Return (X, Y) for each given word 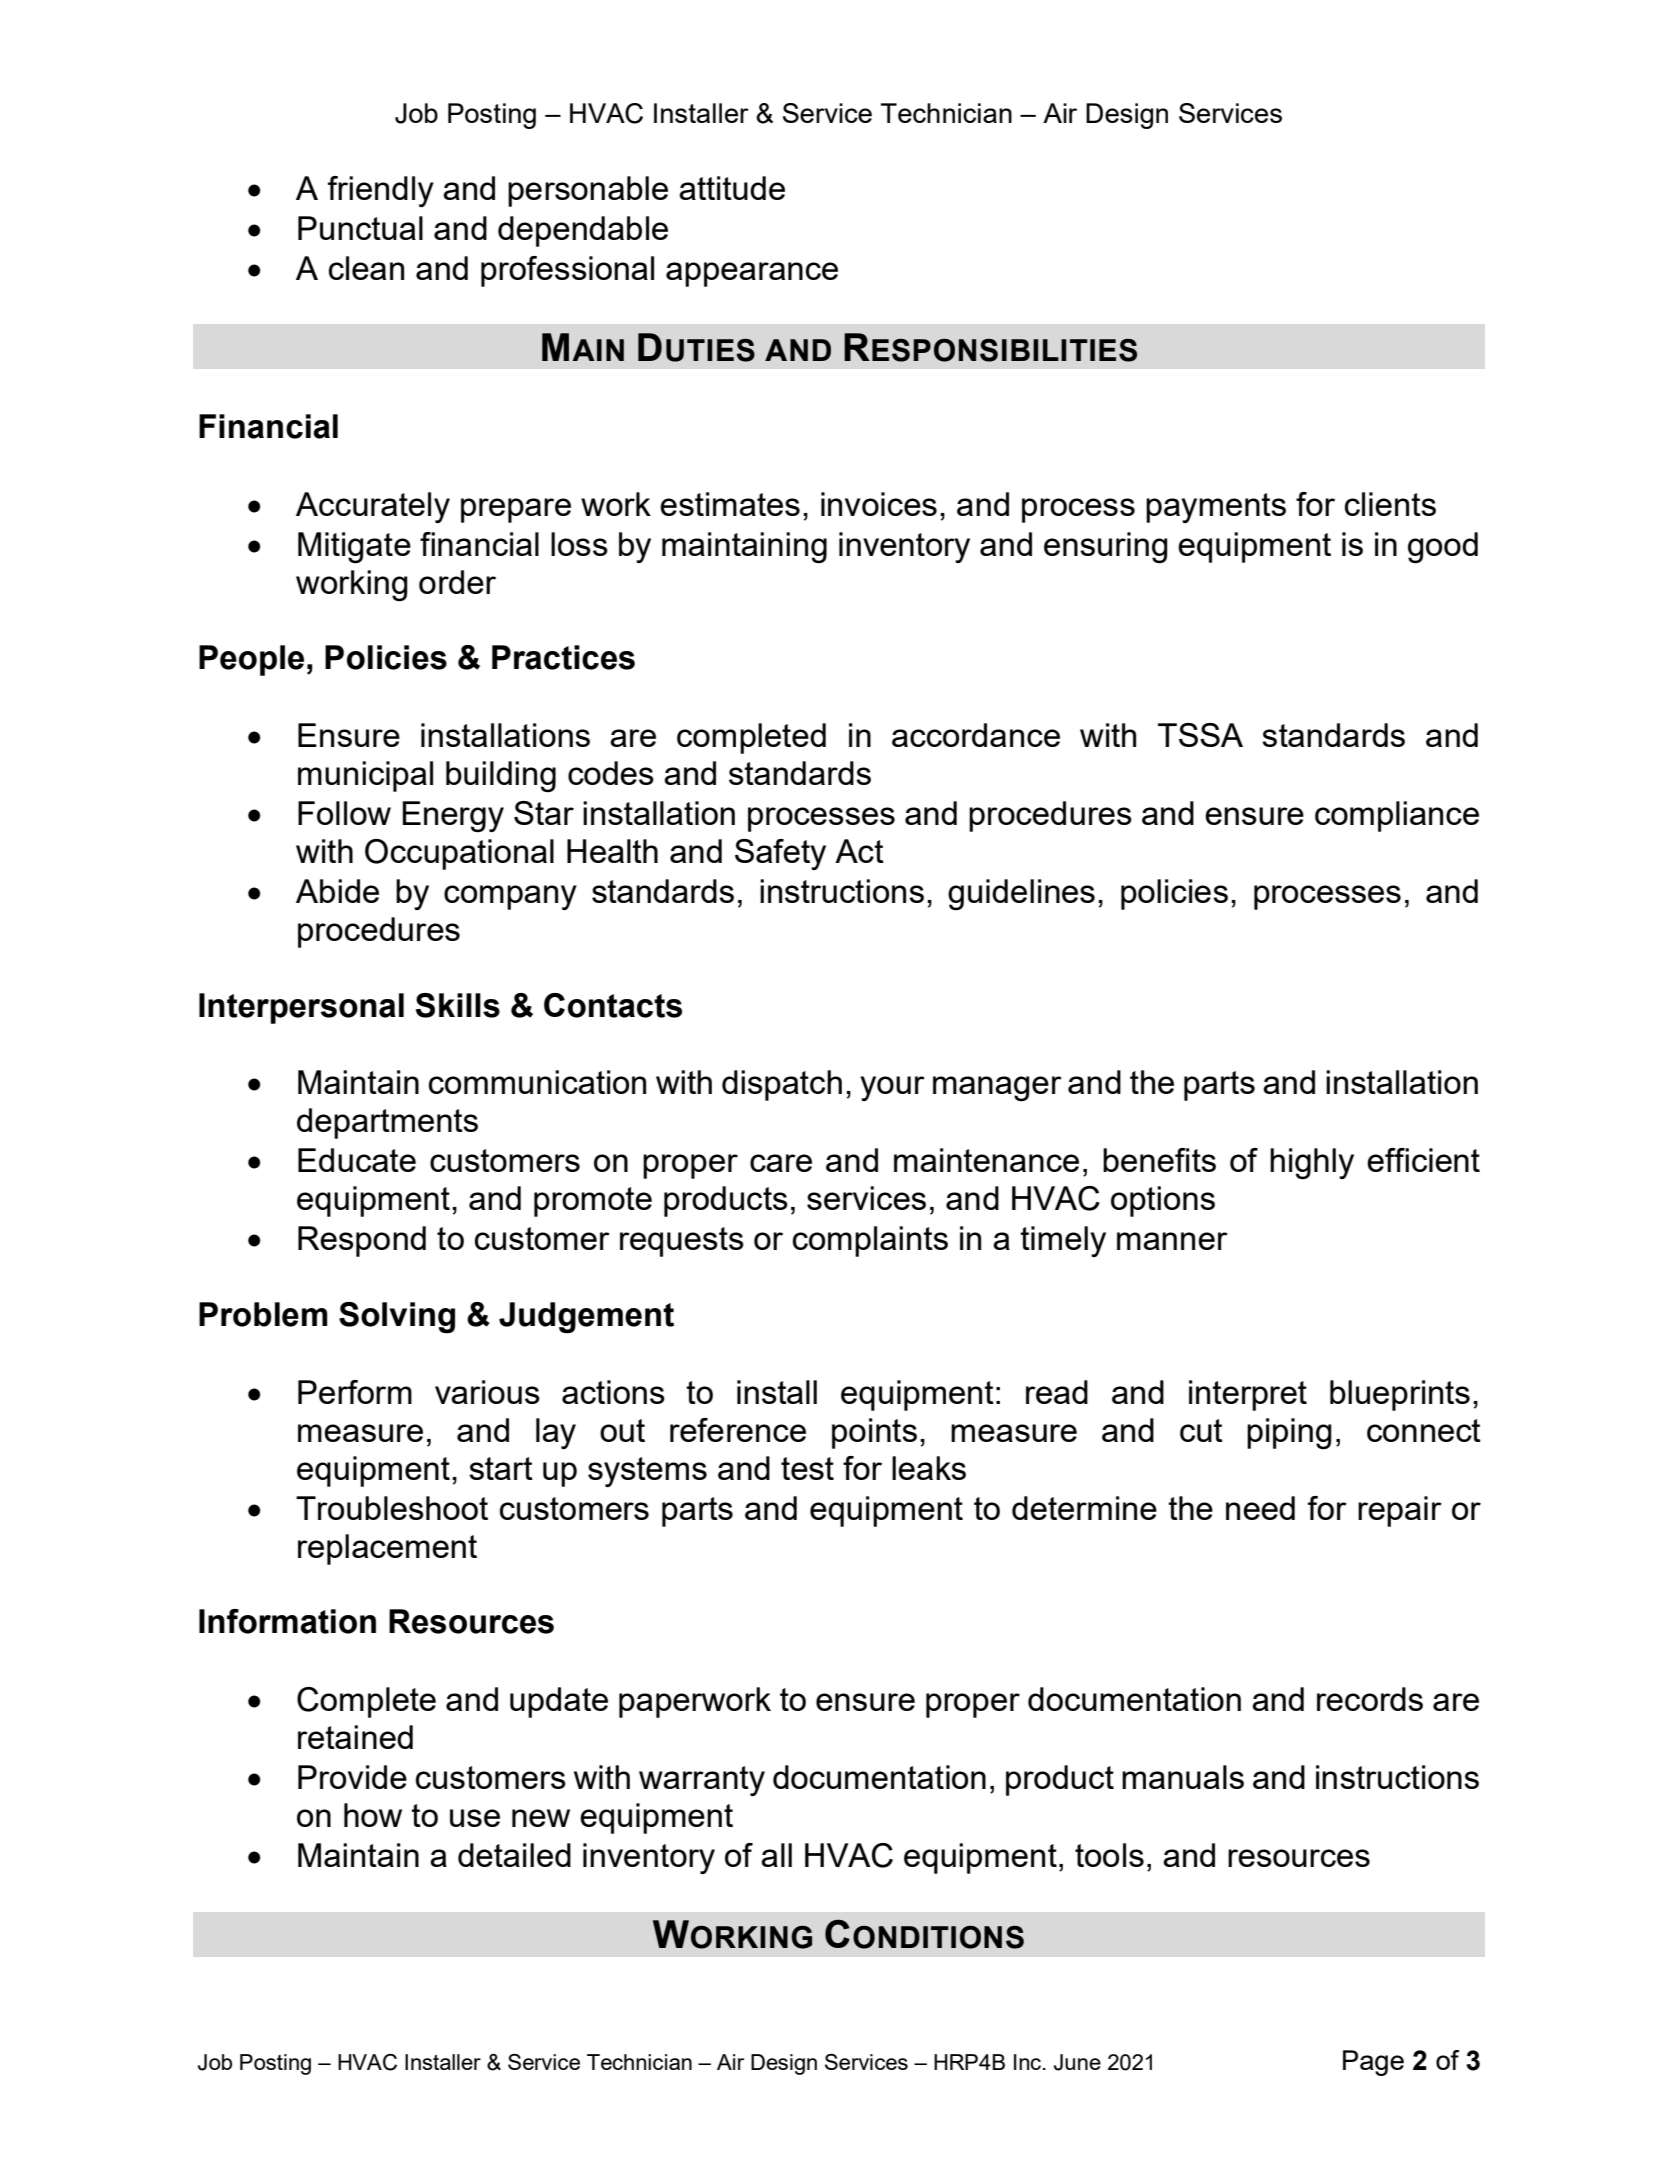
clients (1390, 504)
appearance (752, 274)
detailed (514, 1855)
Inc (1029, 2062)
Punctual (360, 228)
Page (1373, 2063)
